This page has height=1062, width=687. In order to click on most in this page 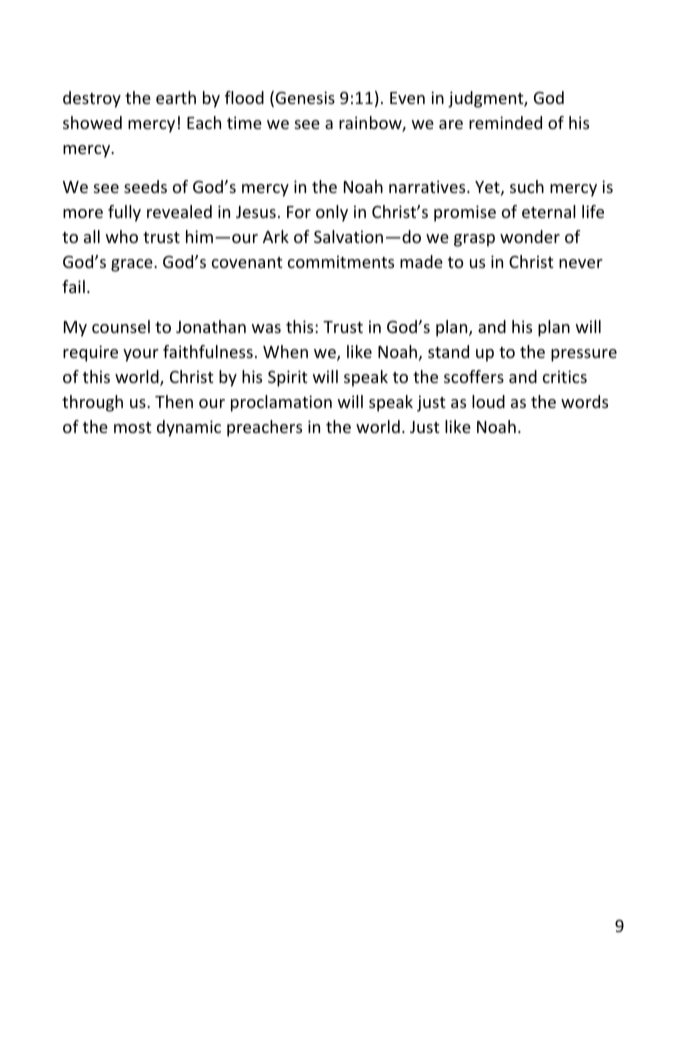, I will do `click(133, 427)`.
